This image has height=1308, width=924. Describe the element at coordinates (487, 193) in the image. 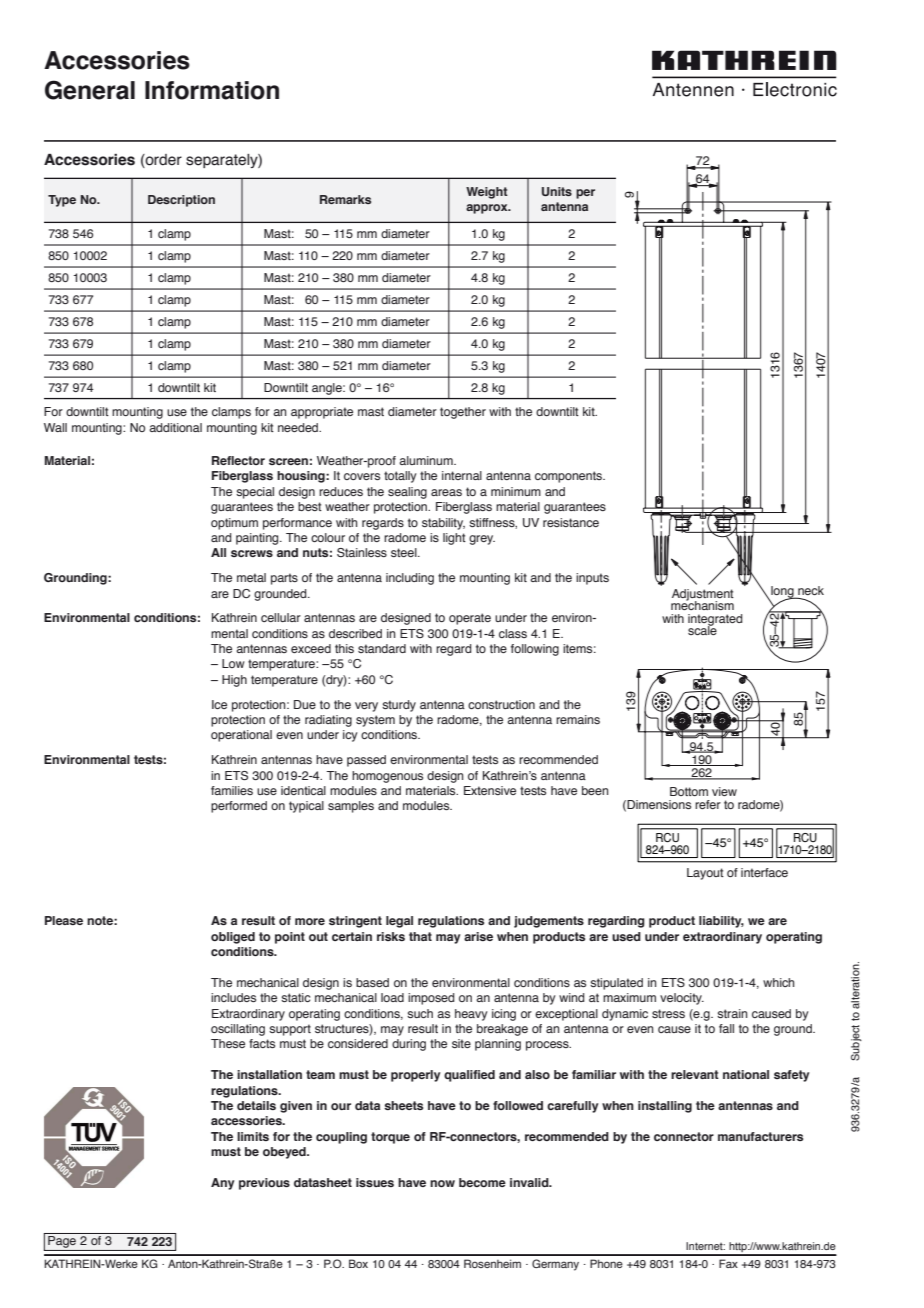

I see `Weight` at that location.
